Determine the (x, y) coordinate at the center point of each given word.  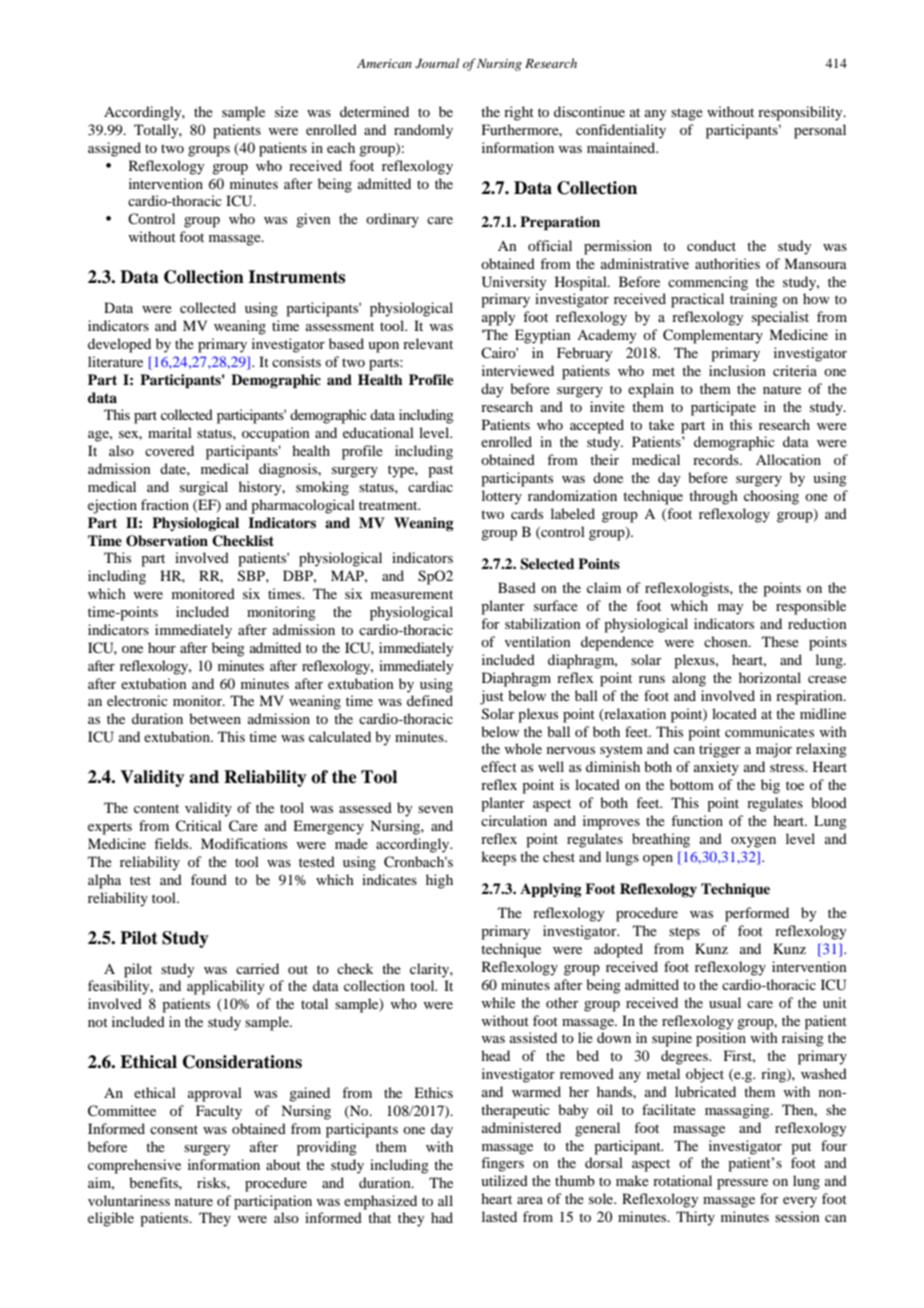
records (717, 459)
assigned (114, 149)
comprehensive (134, 1166)
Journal (437, 63)
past (440, 471)
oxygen (753, 842)
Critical (199, 826)
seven (435, 809)
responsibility (801, 113)
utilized (504, 1180)
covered (169, 450)
